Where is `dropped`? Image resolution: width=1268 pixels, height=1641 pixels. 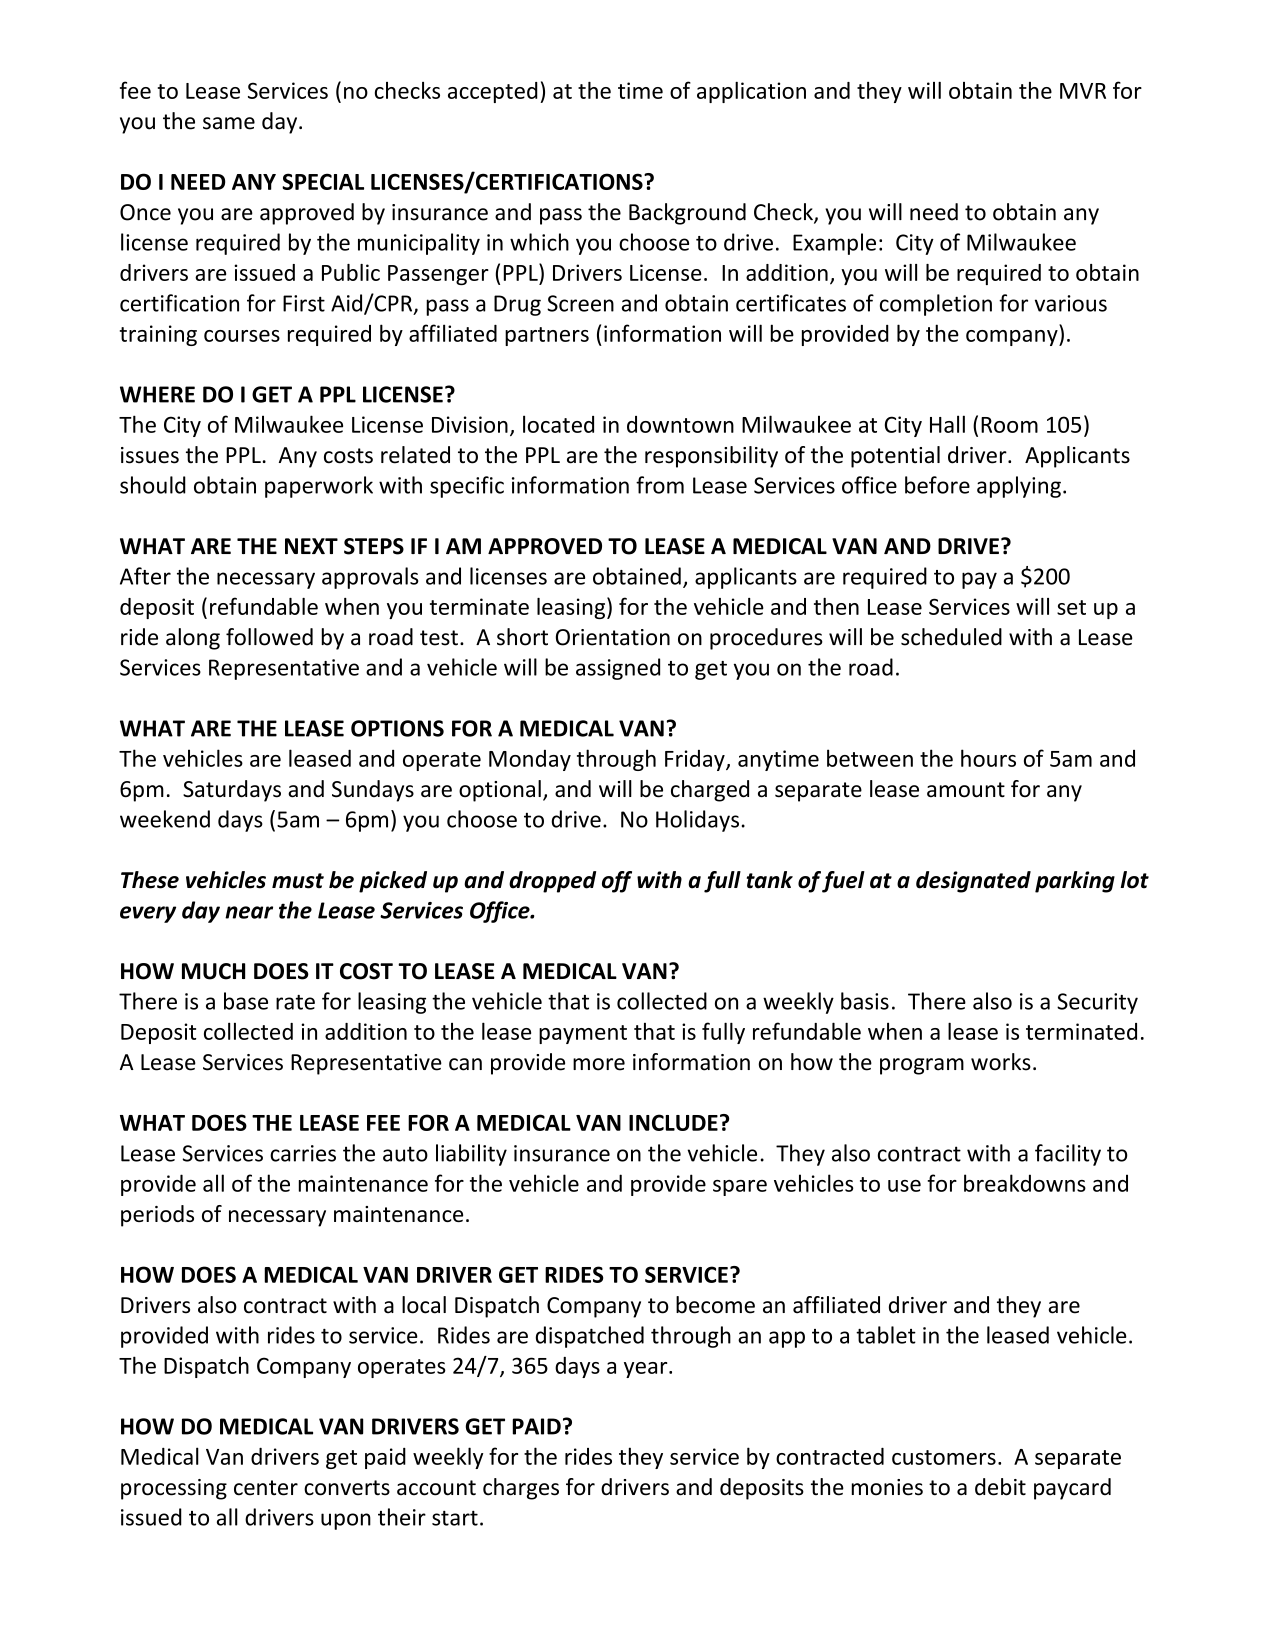
dropped is located at coordinates (552, 882).
